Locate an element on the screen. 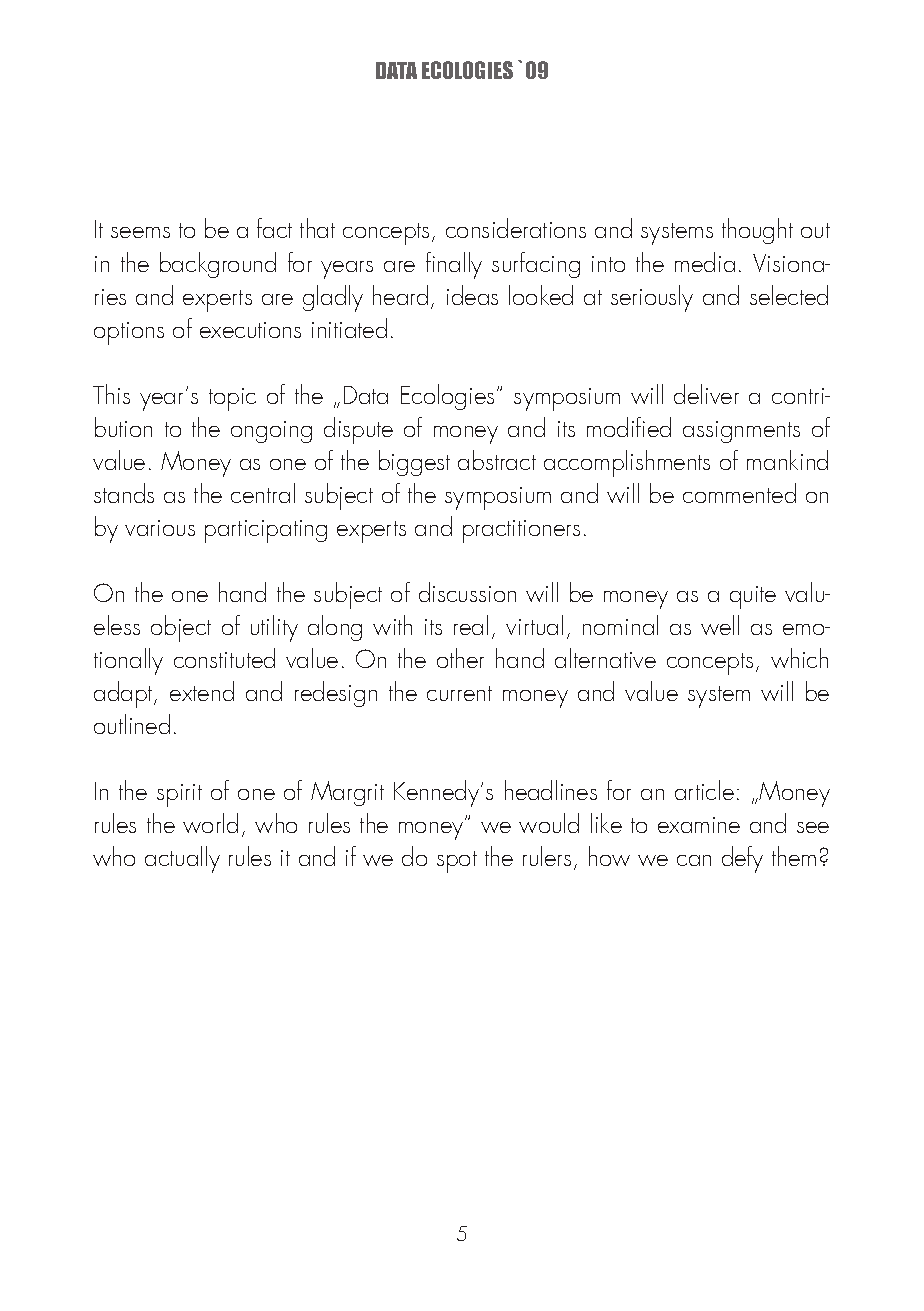 The image size is (924, 1311). dispute is located at coordinates (358, 430).
